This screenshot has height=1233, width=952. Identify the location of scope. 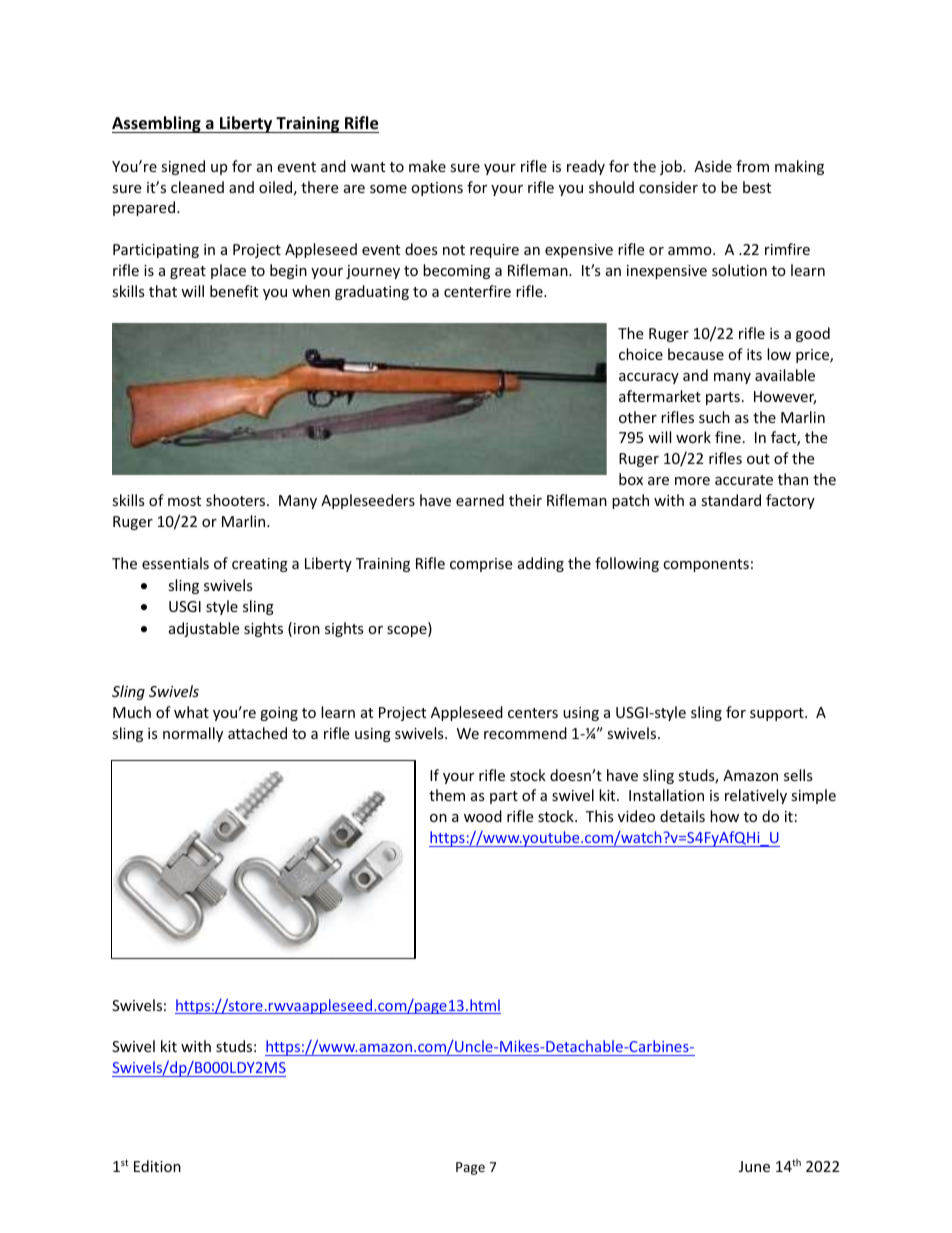
(408, 631).
